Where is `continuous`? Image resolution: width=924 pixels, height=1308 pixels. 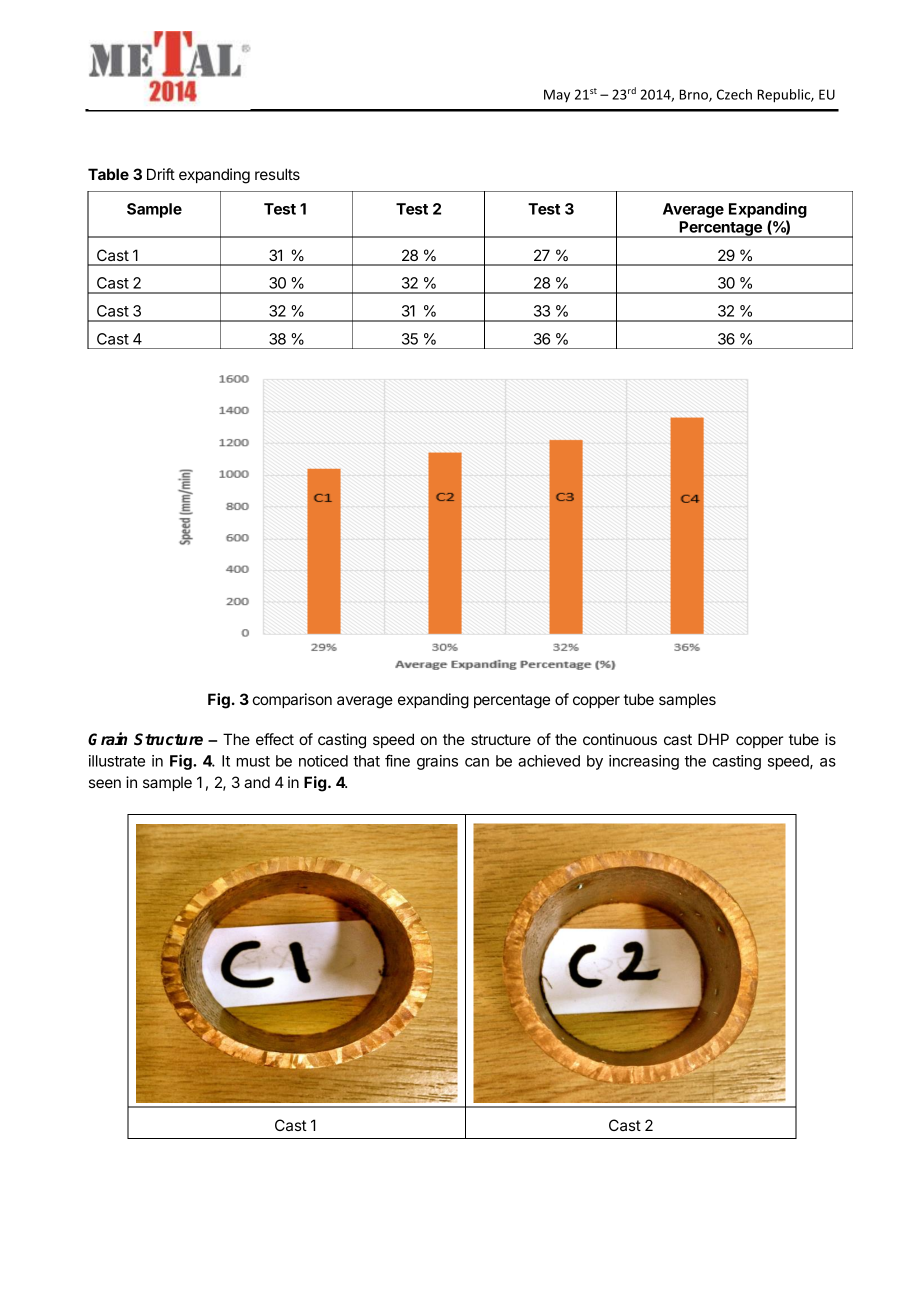
continuous is located at coordinates (620, 739).
